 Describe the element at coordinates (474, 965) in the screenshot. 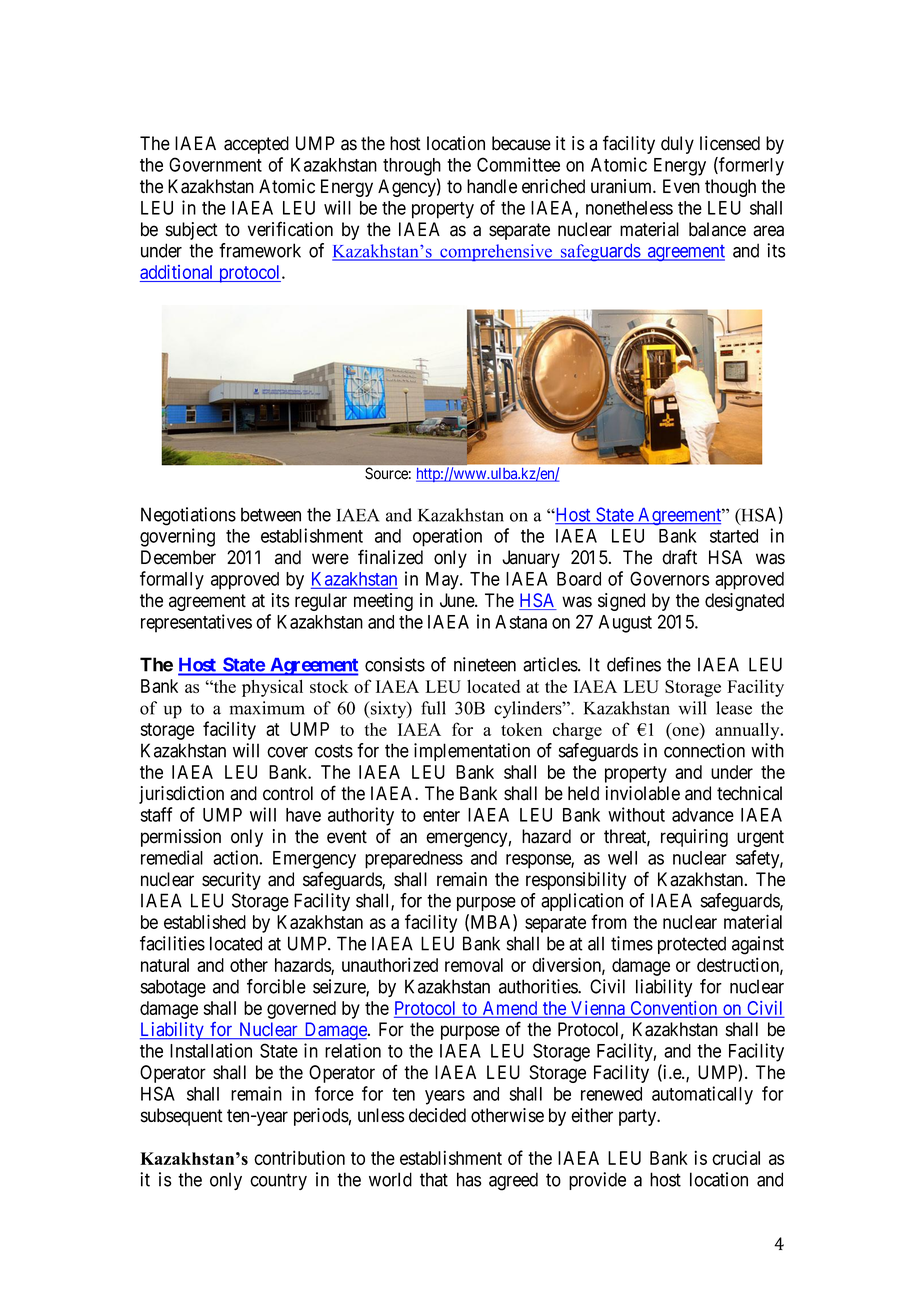

I see `removal` at that location.
